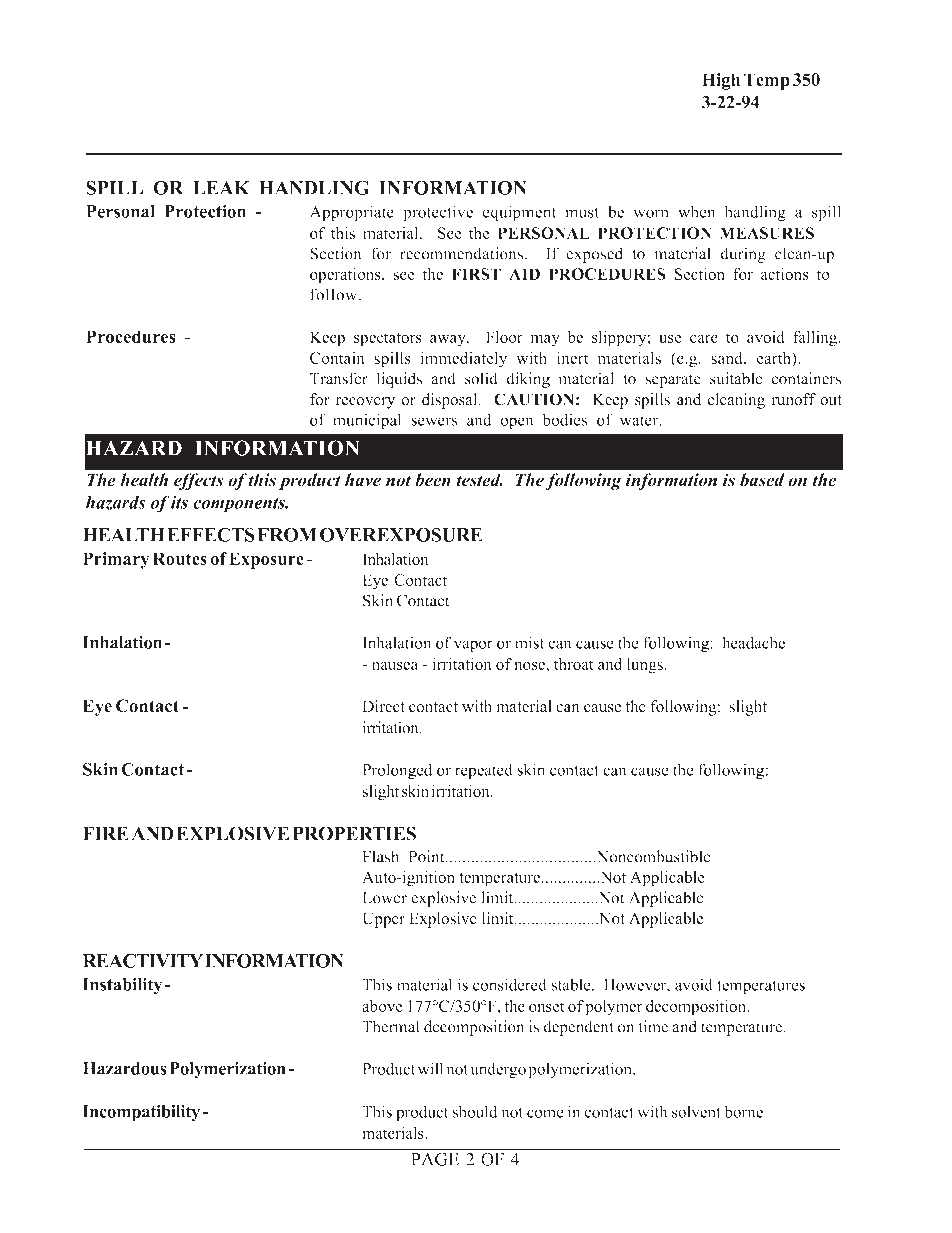 The height and width of the page is (1233, 952). I want to click on Incompatibility, so click(143, 1113).
